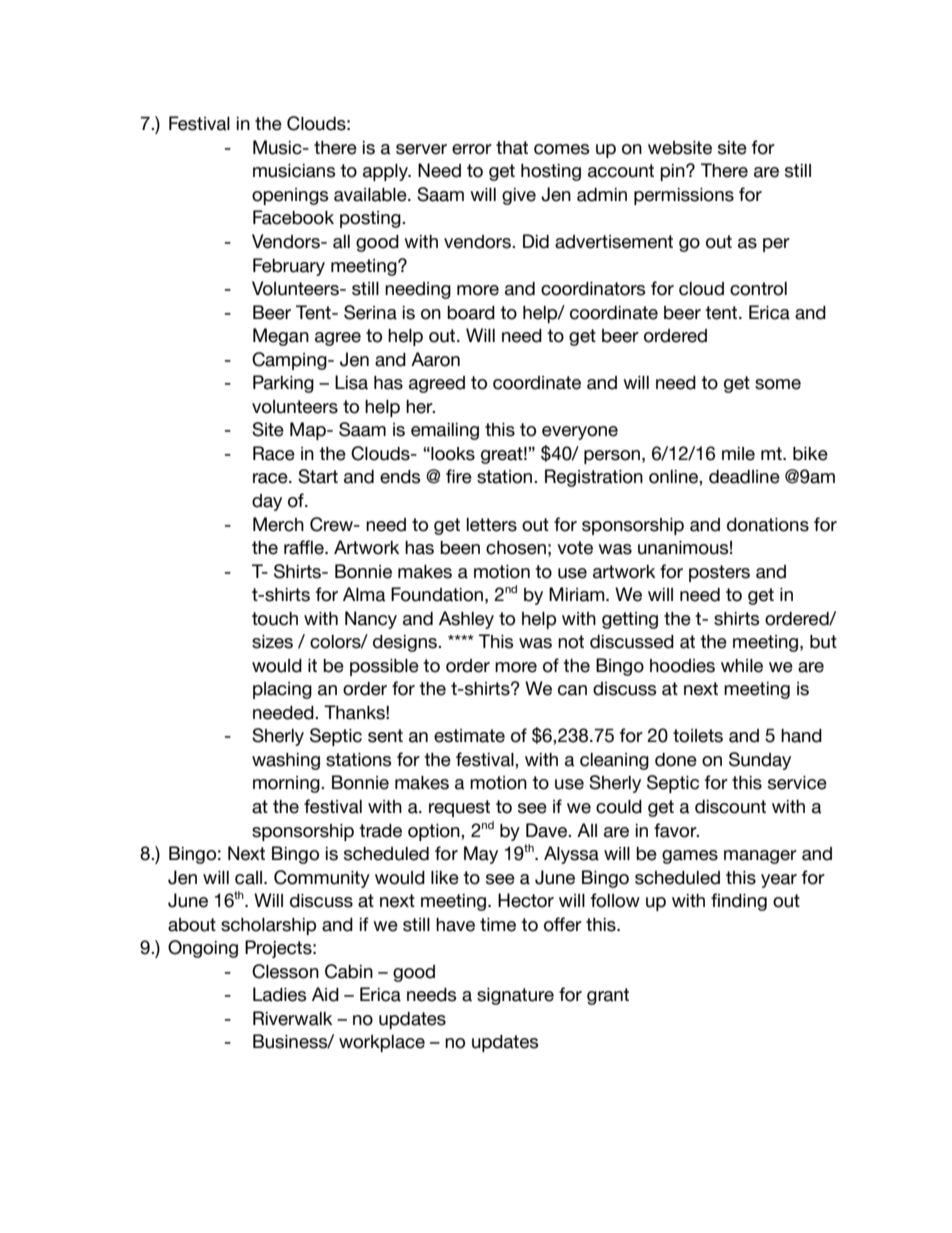  Describe the element at coordinates (684, 196) in the document. I see `permissions` at that location.
